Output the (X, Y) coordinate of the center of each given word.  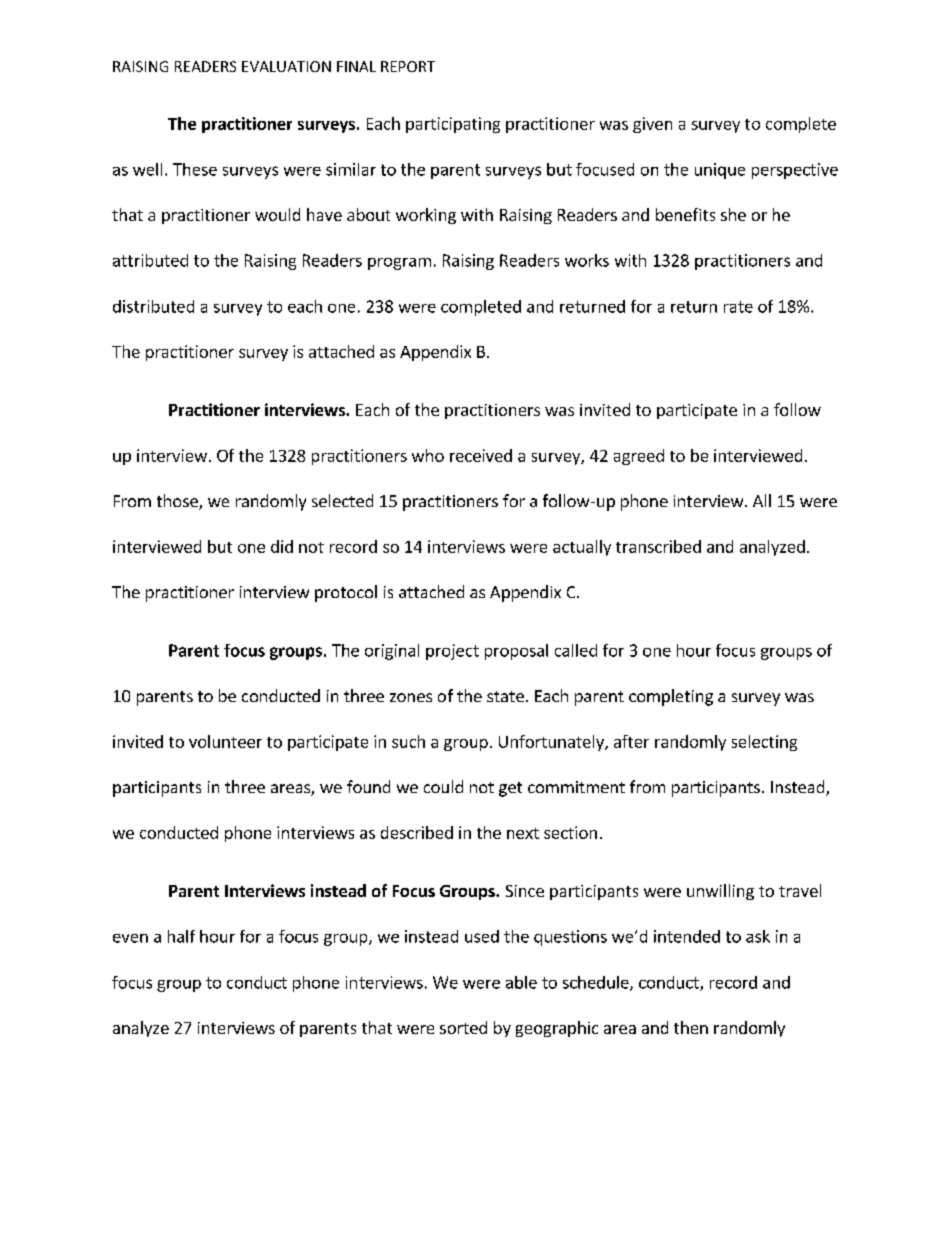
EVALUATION (286, 66)
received (481, 455)
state (505, 696)
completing (671, 697)
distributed (153, 306)
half (181, 936)
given (652, 125)
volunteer (225, 741)
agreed (639, 457)
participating (453, 125)
